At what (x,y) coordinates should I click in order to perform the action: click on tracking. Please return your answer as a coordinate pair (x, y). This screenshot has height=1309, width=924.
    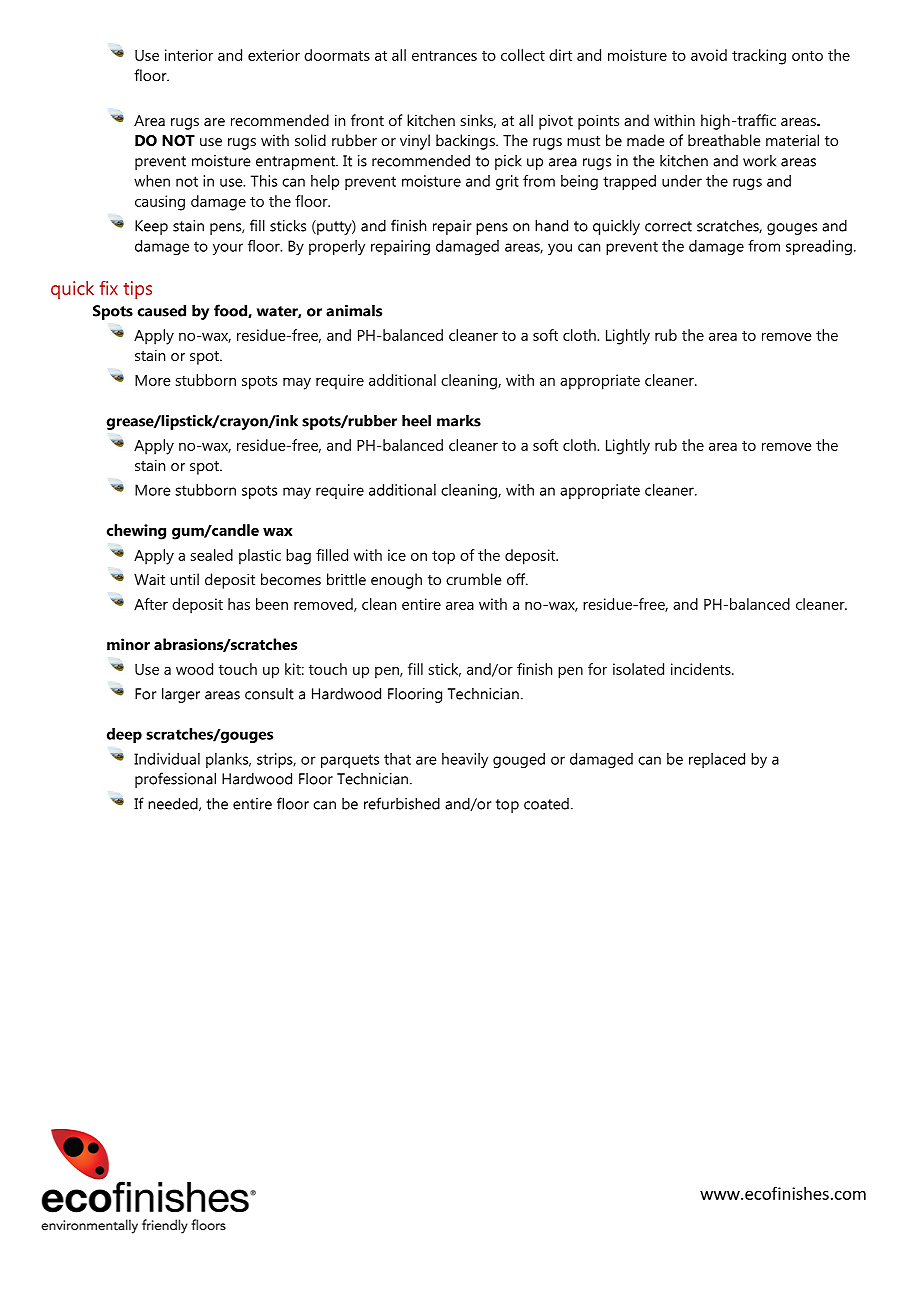
    Looking at the image, I should click on (759, 57).
